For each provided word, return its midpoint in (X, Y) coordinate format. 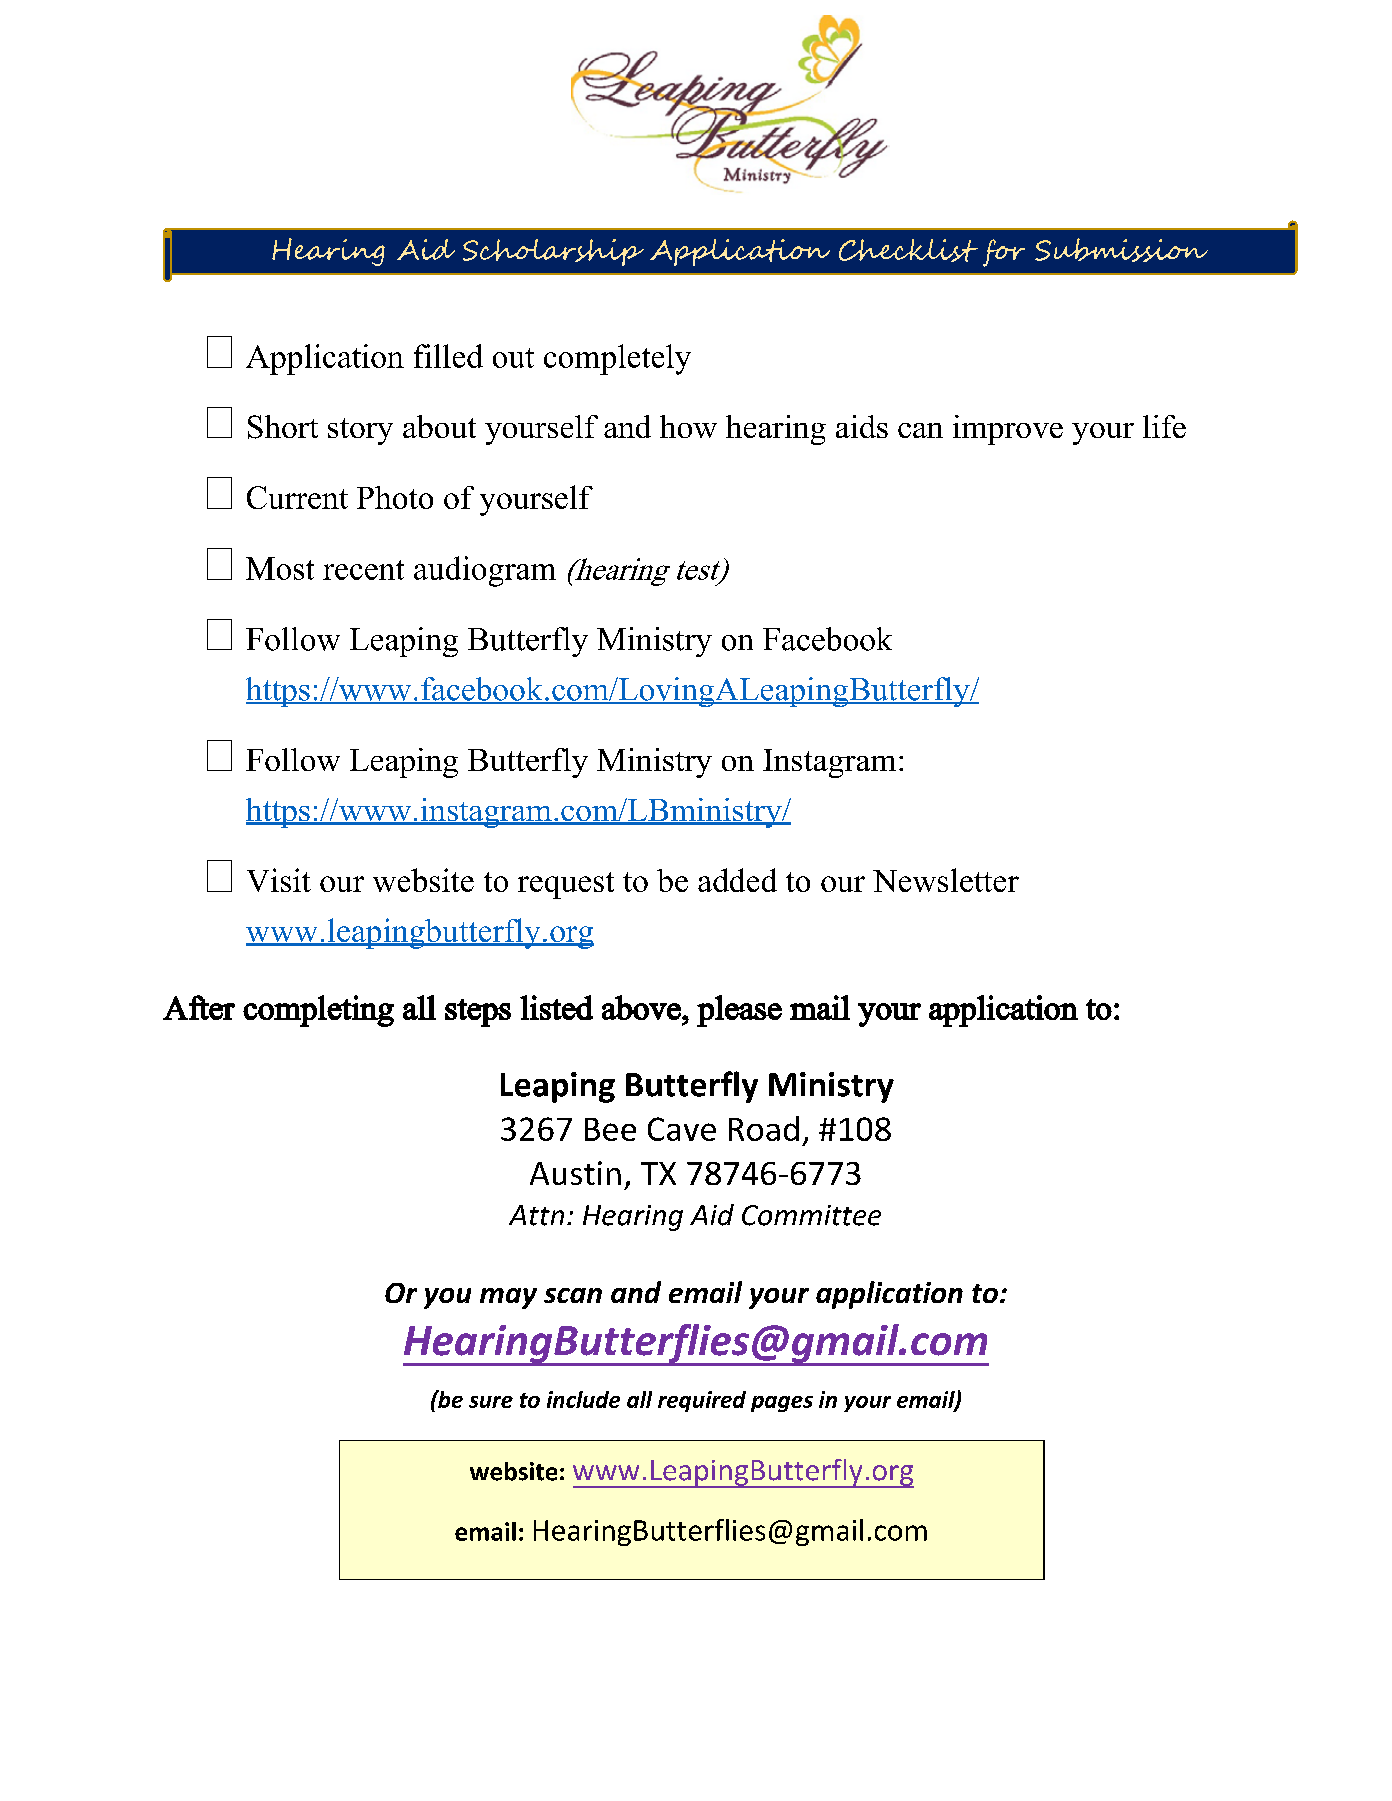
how (688, 426)
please (739, 1011)
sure (491, 1402)
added (737, 880)
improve (1008, 430)
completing (318, 1011)
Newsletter (946, 880)
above (642, 1007)
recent (363, 570)
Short (283, 427)
